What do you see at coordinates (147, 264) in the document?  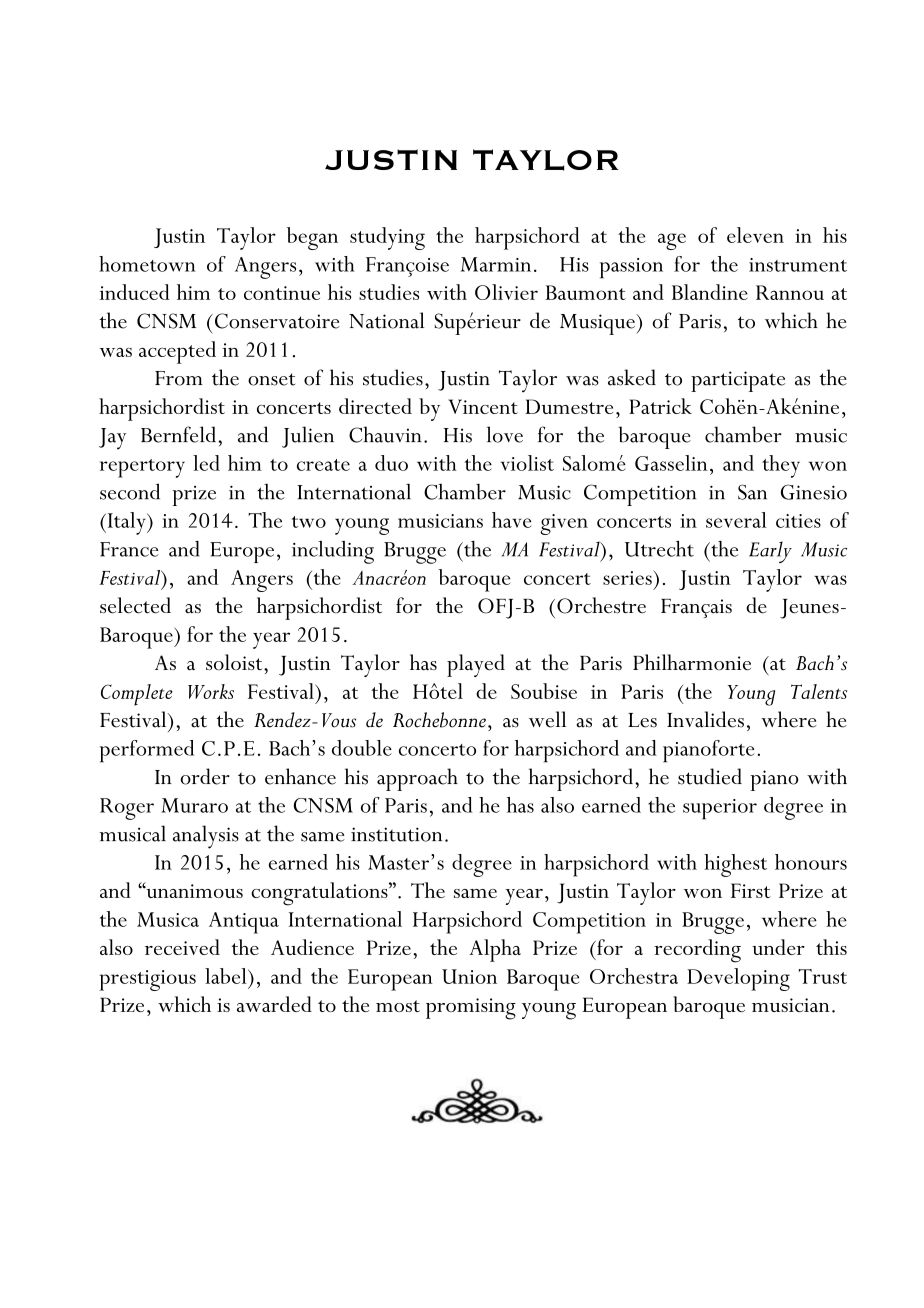 I see `hometown` at bounding box center [147, 264].
